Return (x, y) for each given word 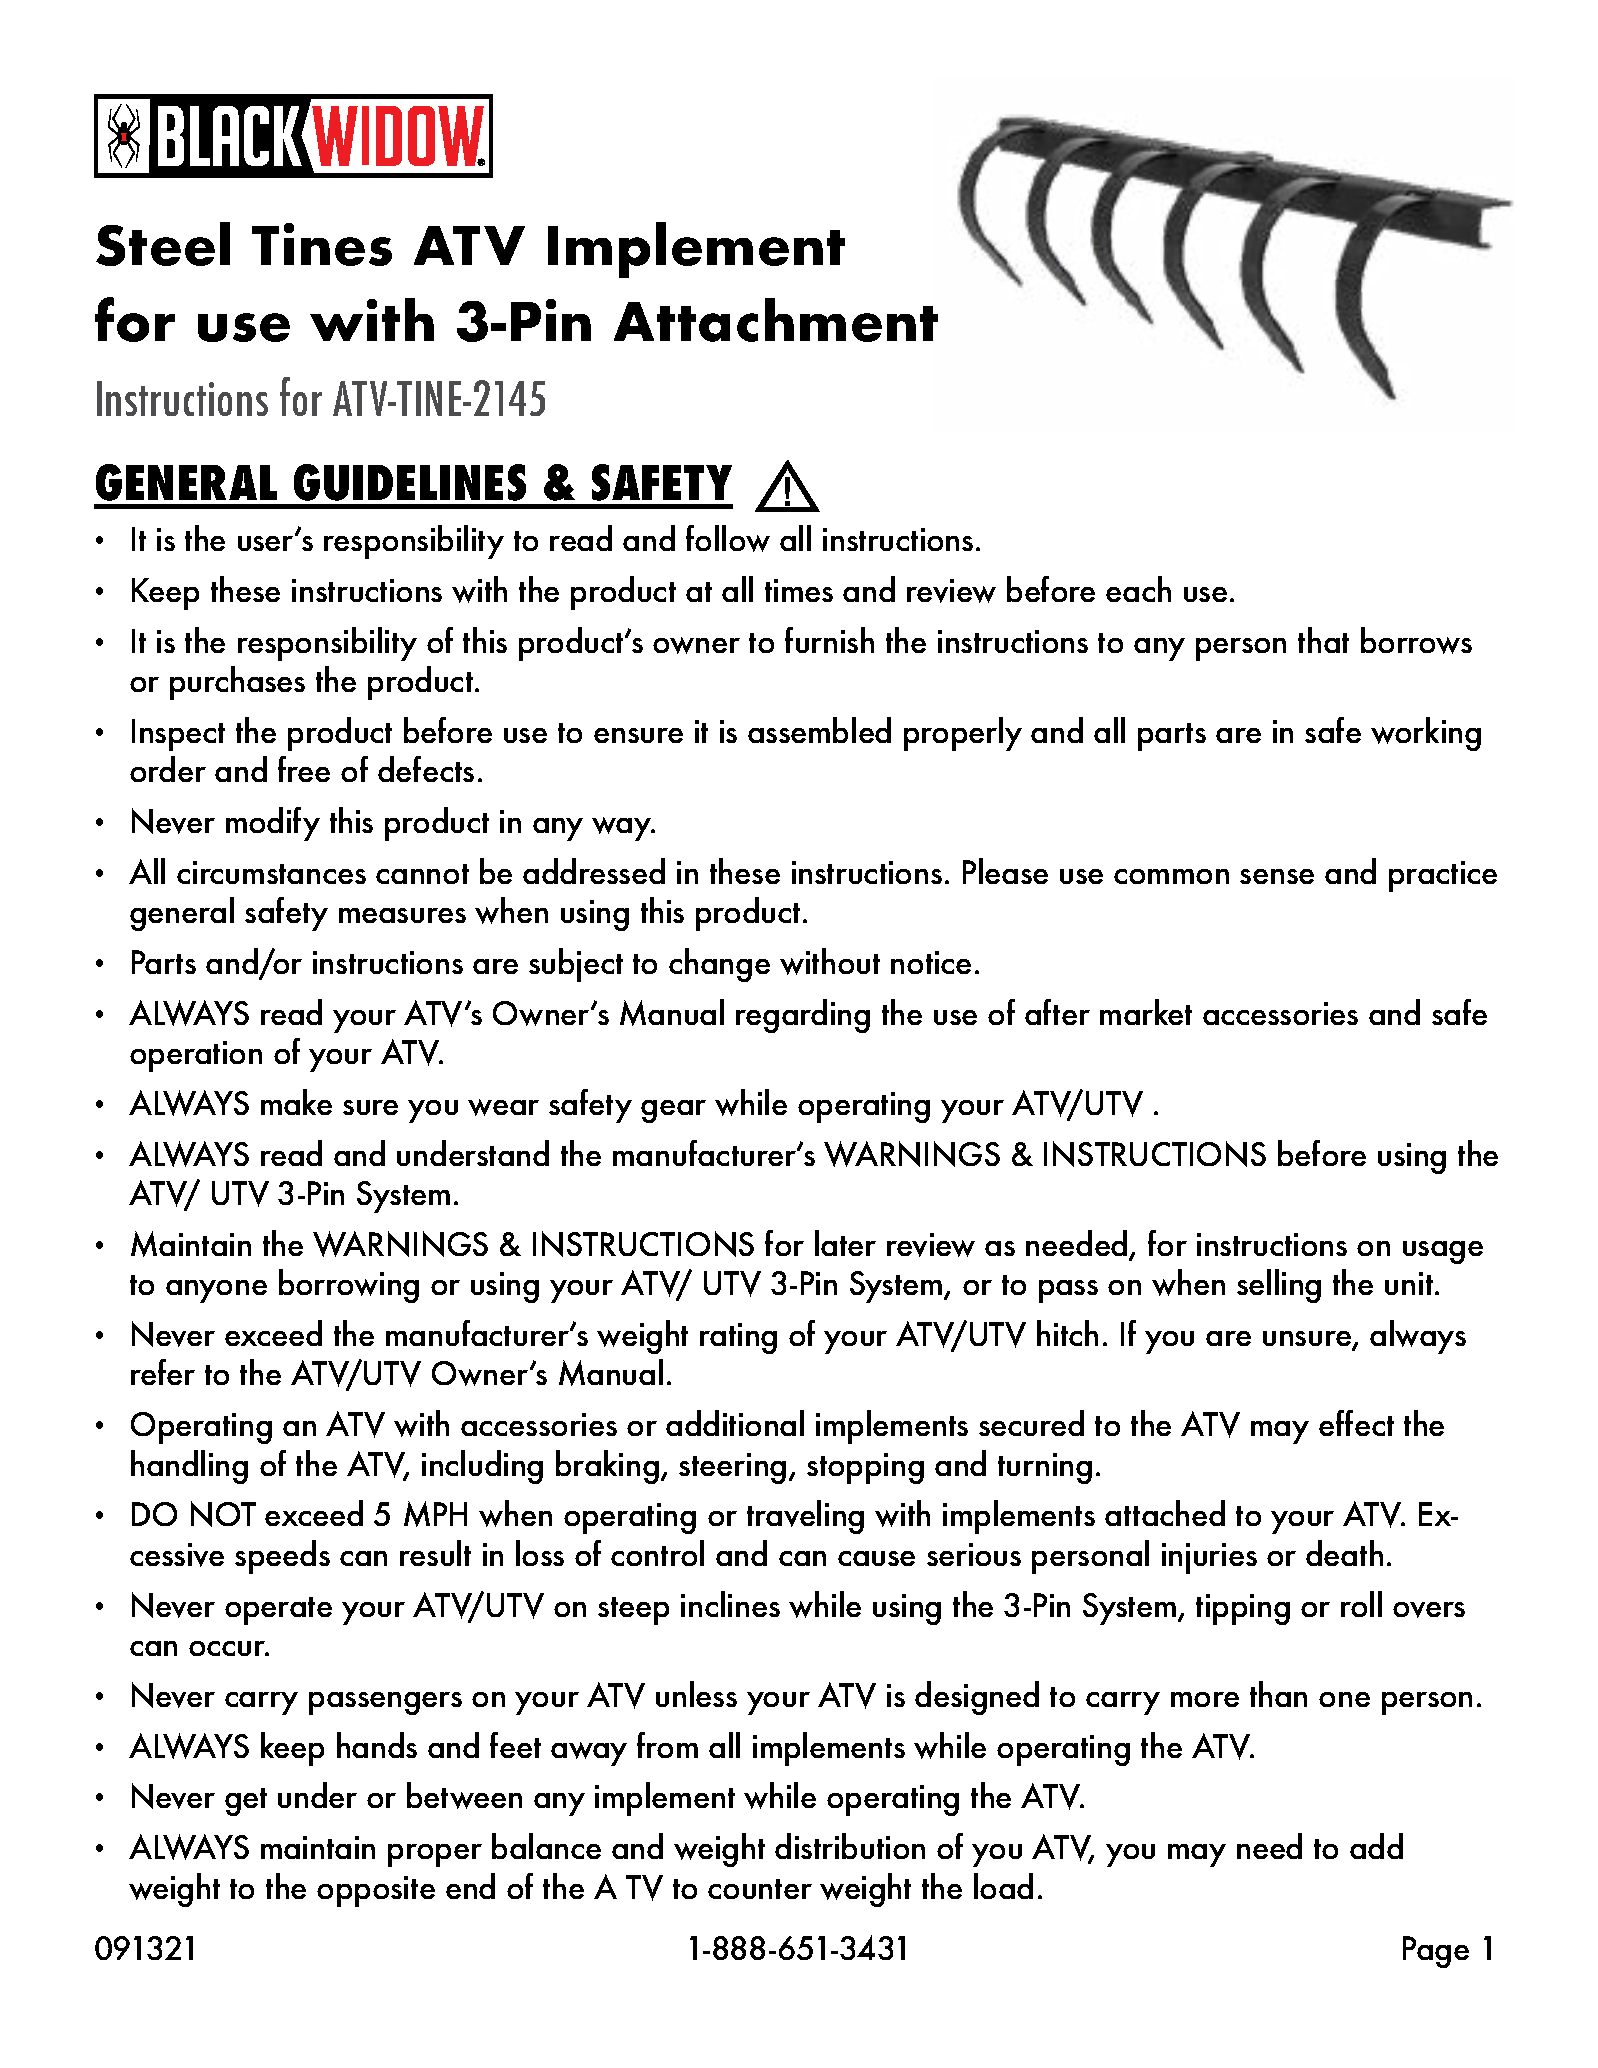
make (296, 1102)
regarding (803, 1016)
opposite (376, 1891)
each (1138, 589)
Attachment (776, 320)
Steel (163, 244)
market (1146, 1012)
